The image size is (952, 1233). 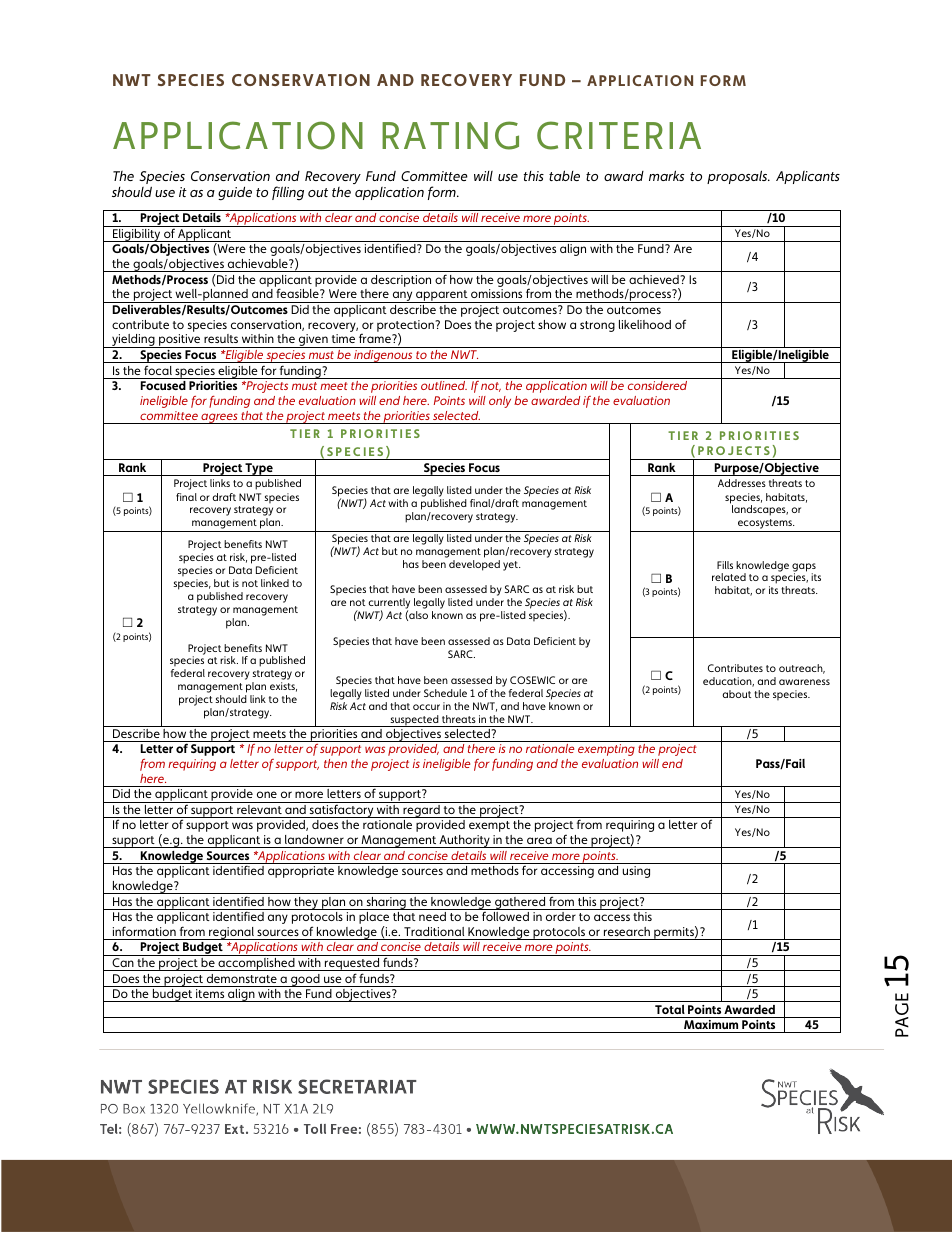 I want to click on RATING, so click(x=450, y=135).
